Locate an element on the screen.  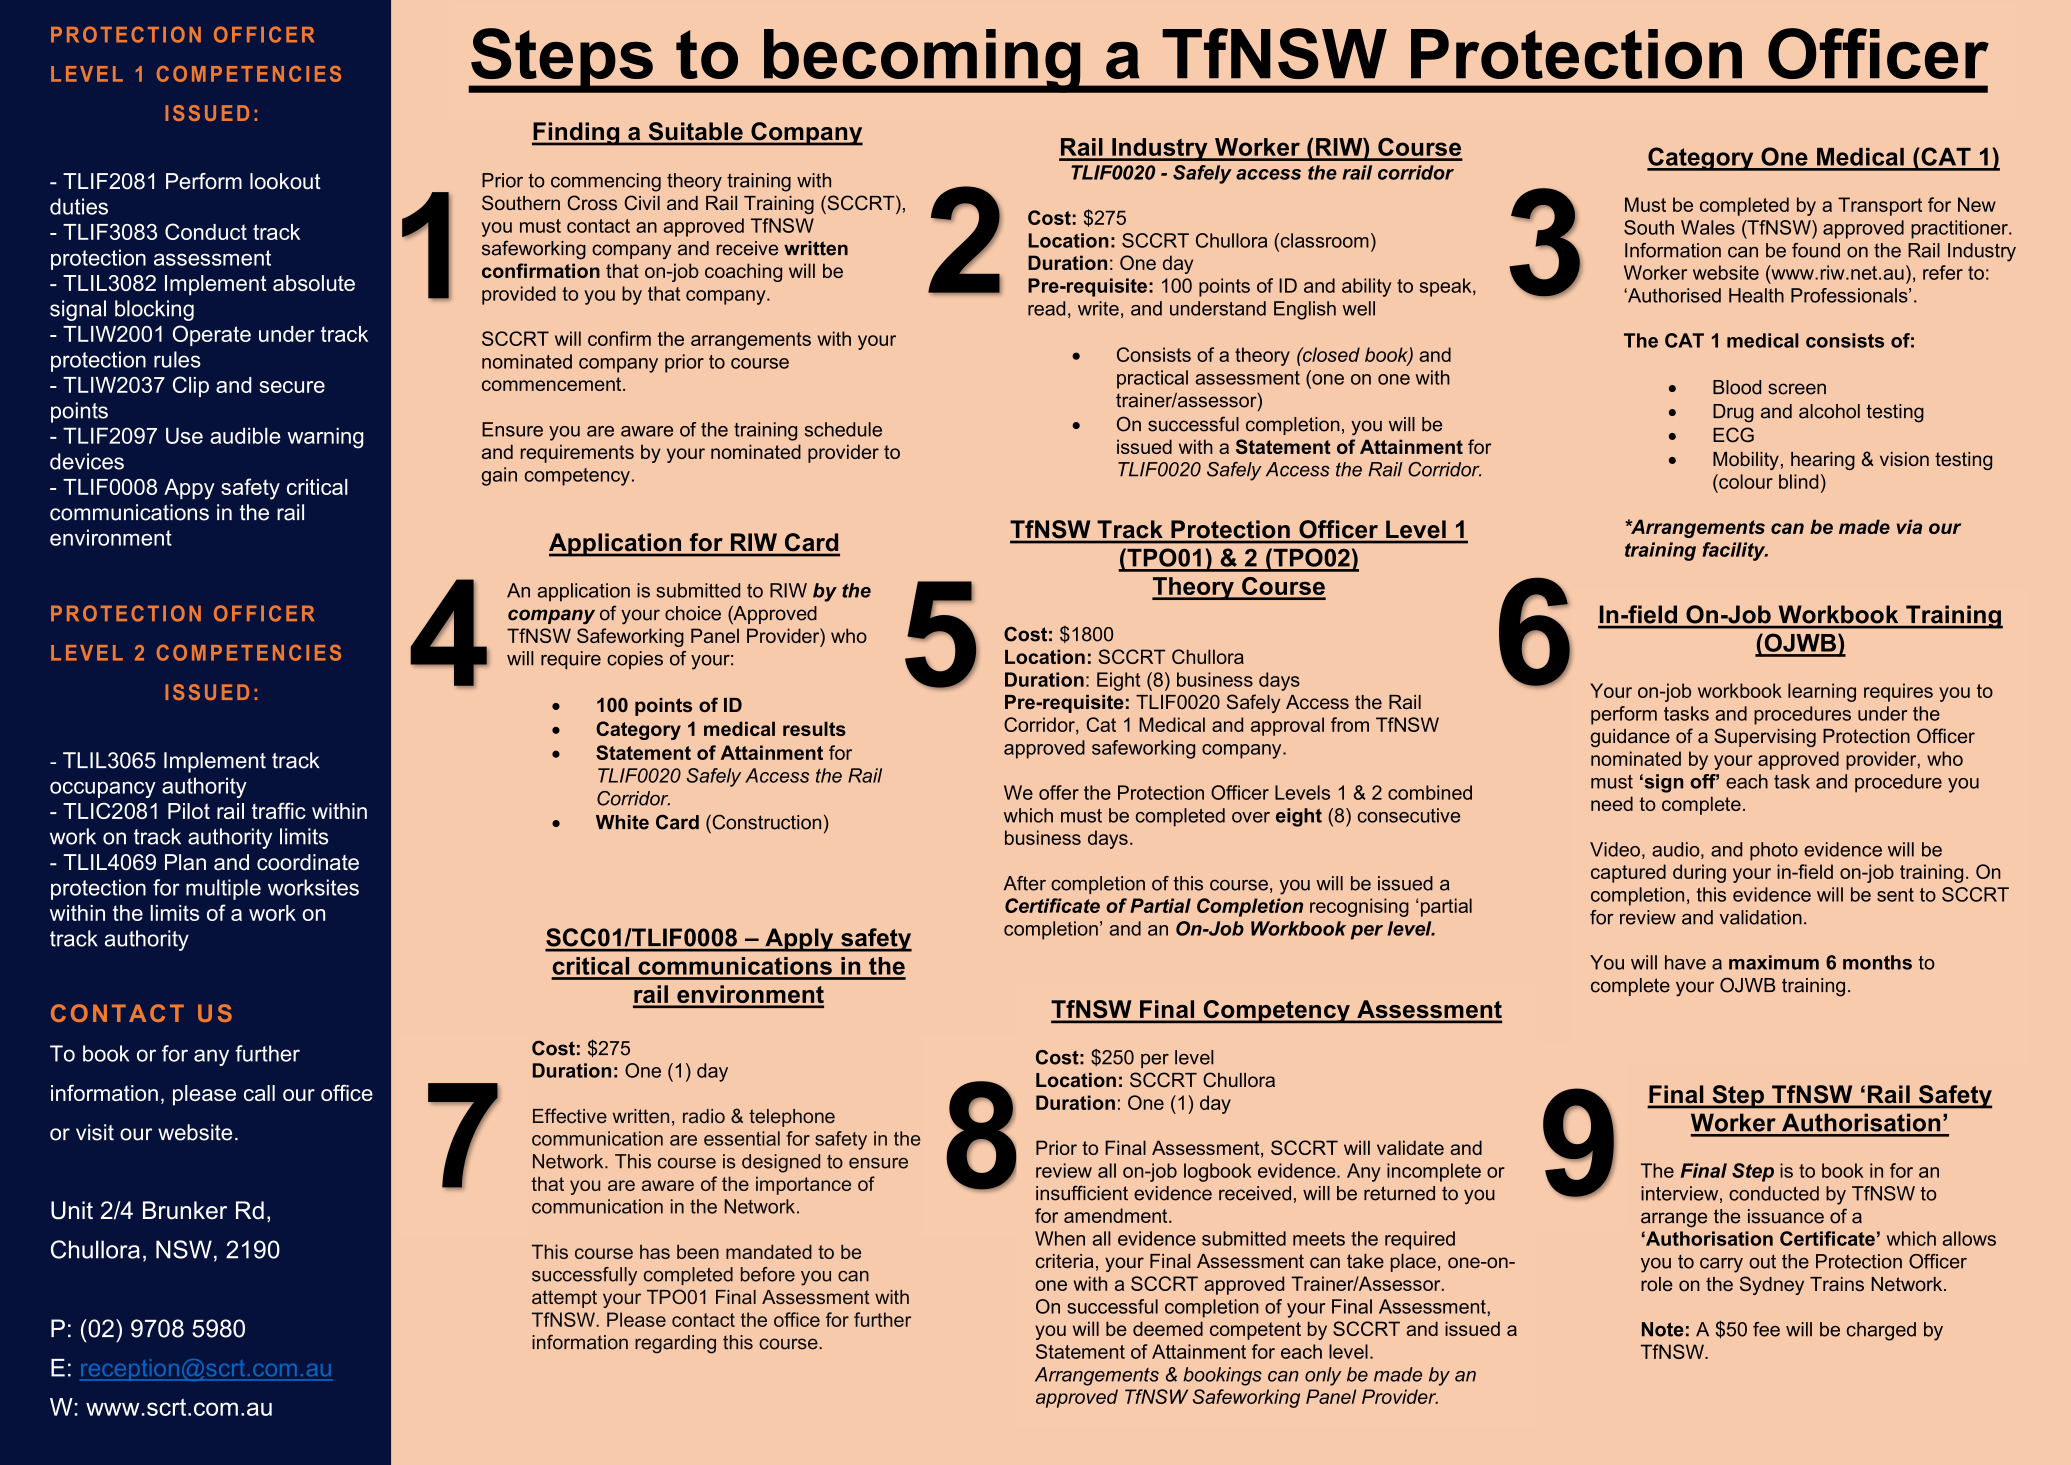
Transport is located at coordinates (1880, 206).
